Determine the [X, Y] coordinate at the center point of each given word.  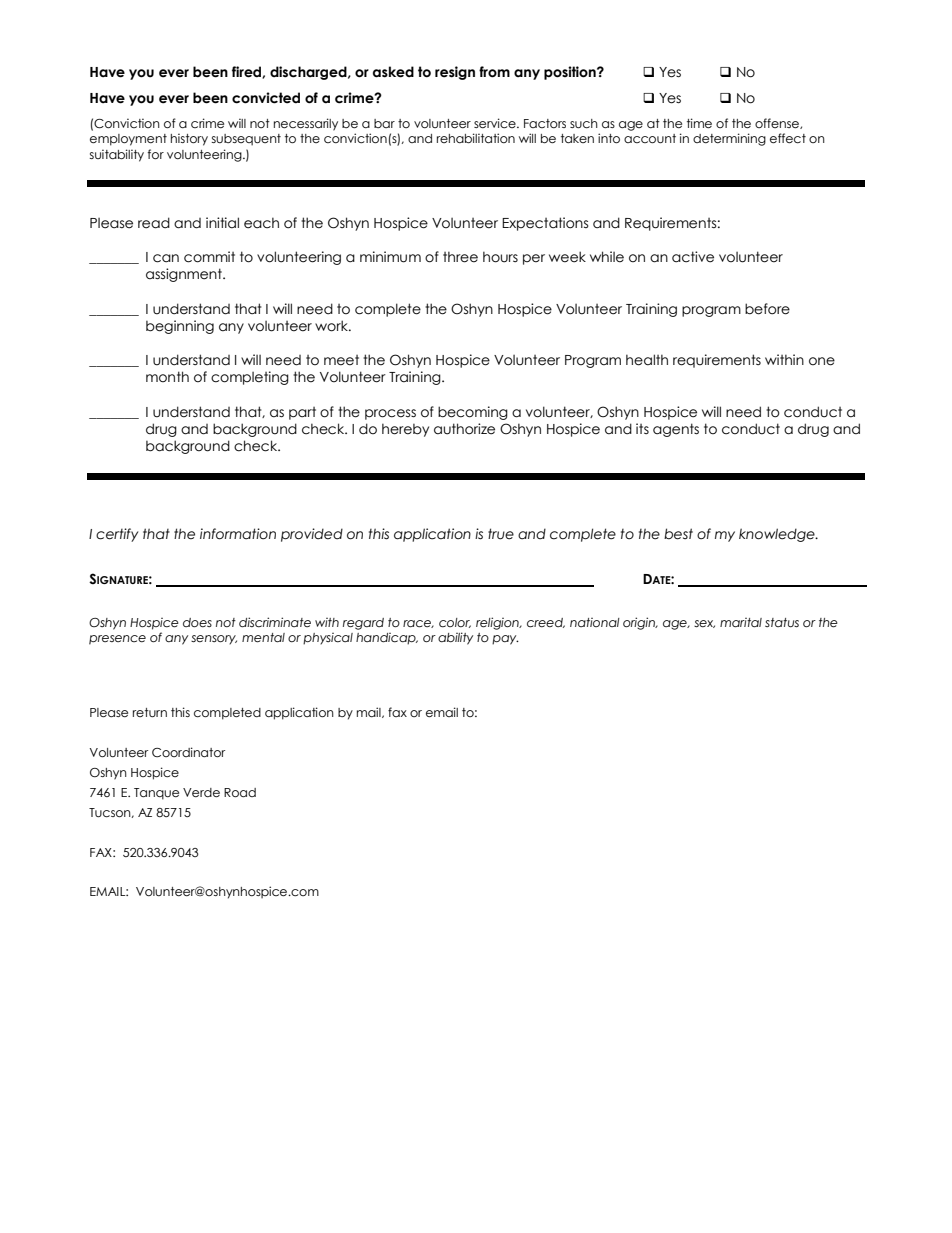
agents [676, 430]
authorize [464, 429]
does [197, 623]
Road [240, 793]
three [460, 257]
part [302, 413]
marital [741, 623]
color [455, 623]
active [693, 257]
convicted [266, 98]
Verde [201, 793]
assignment [185, 275]
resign [455, 73]
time [699, 123]
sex [704, 624]
